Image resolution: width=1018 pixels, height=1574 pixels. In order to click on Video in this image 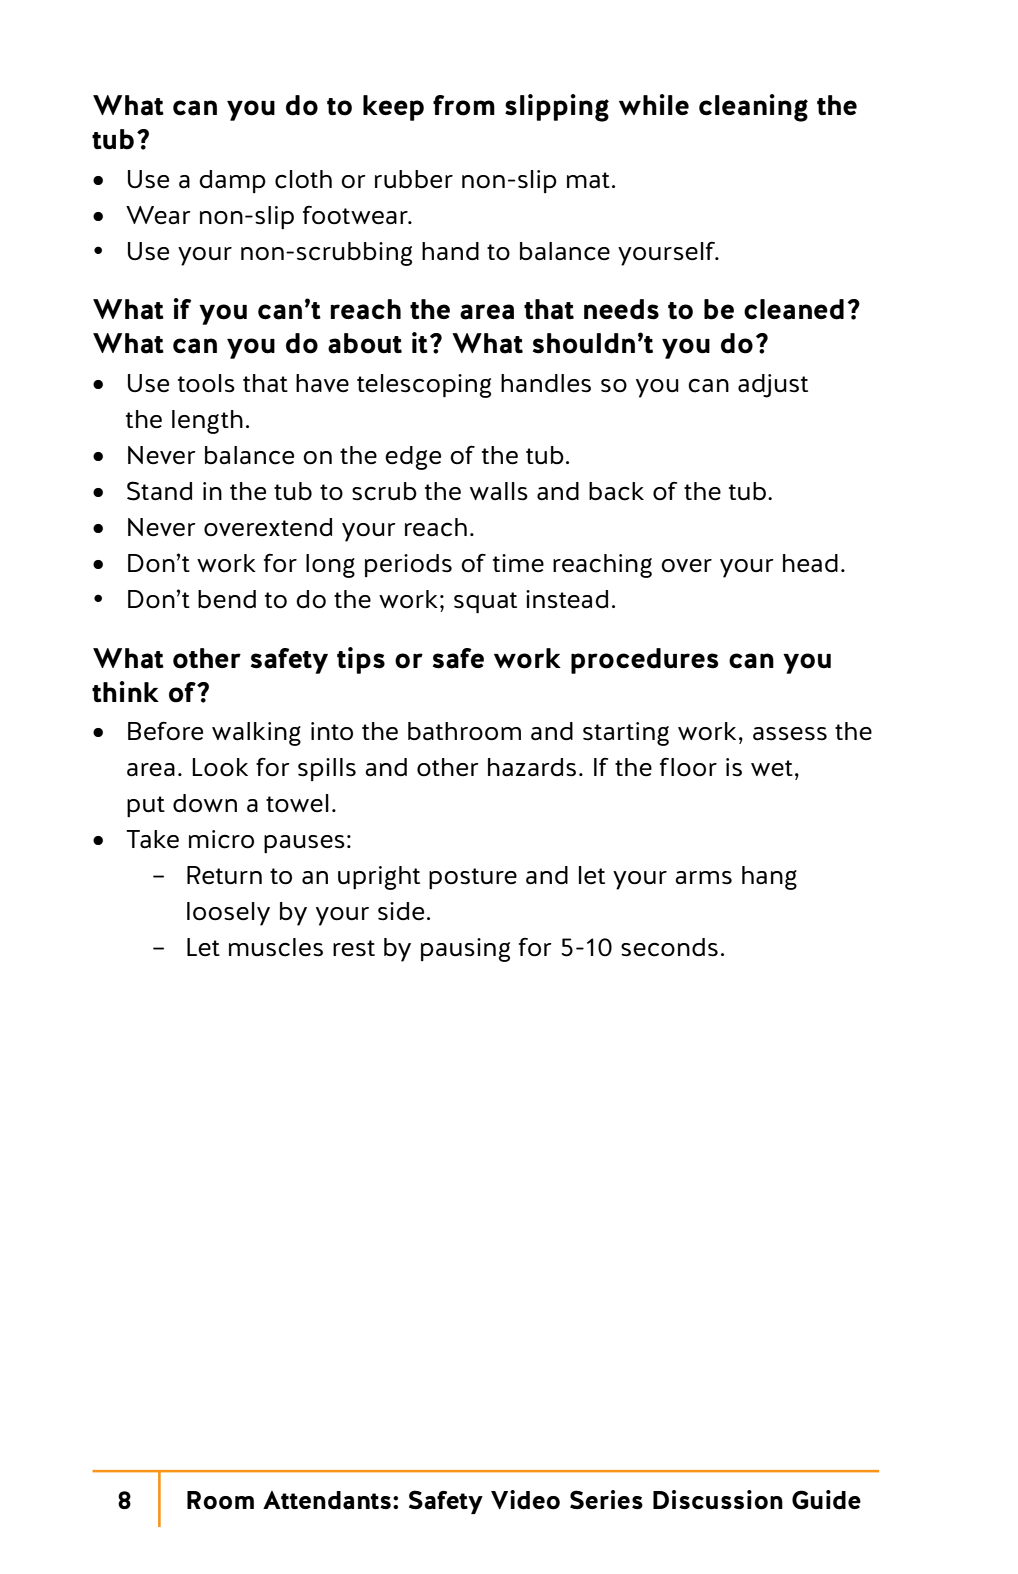, I will do `click(525, 1500)`.
